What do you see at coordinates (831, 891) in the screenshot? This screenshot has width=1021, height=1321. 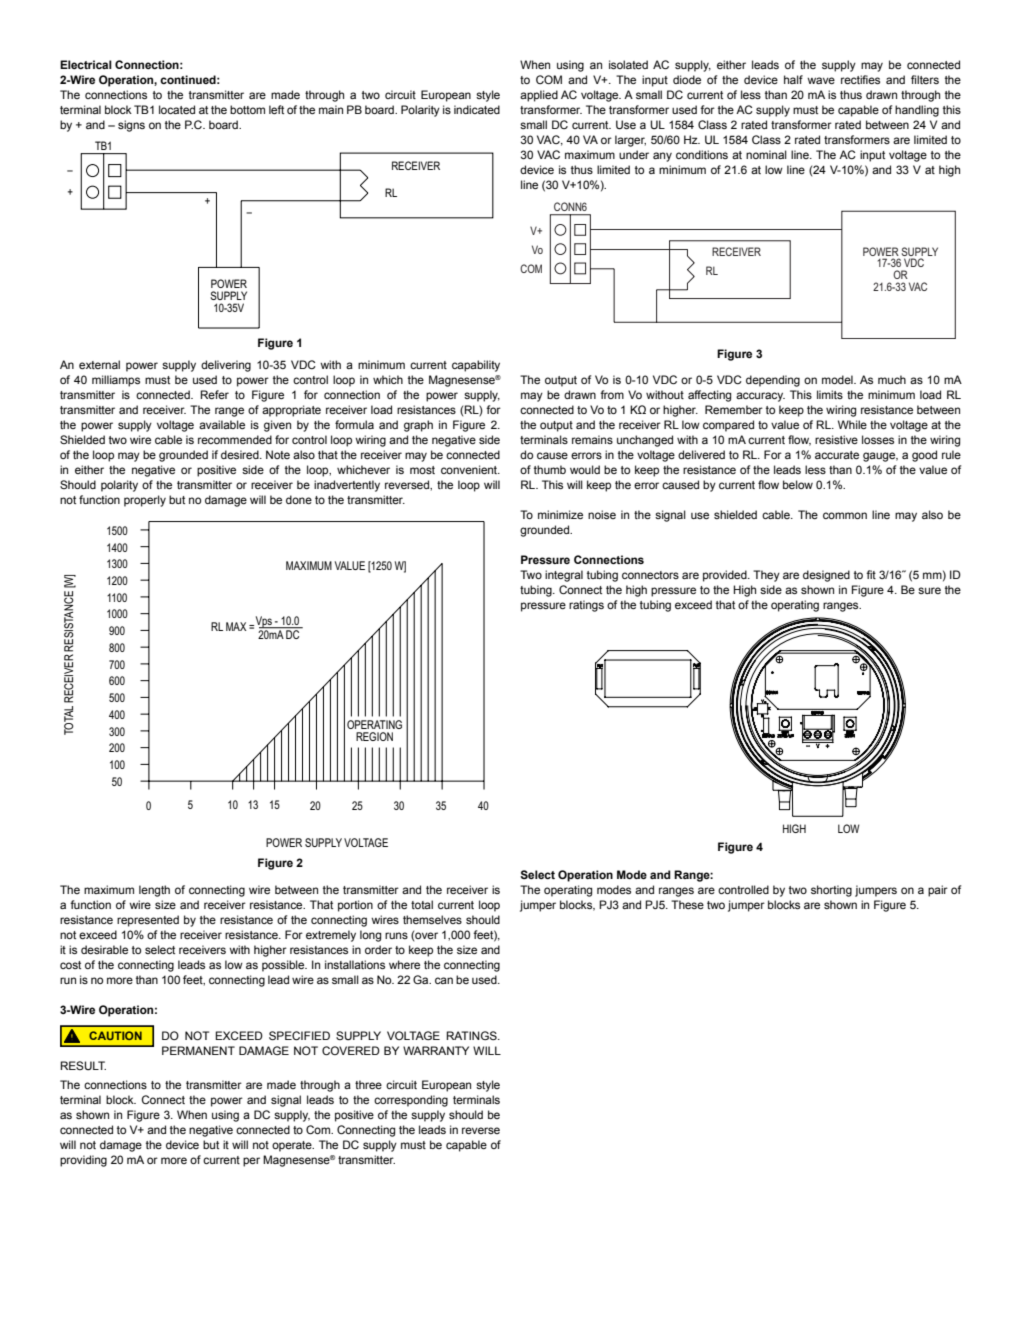 I see `shorting` at bounding box center [831, 891].
